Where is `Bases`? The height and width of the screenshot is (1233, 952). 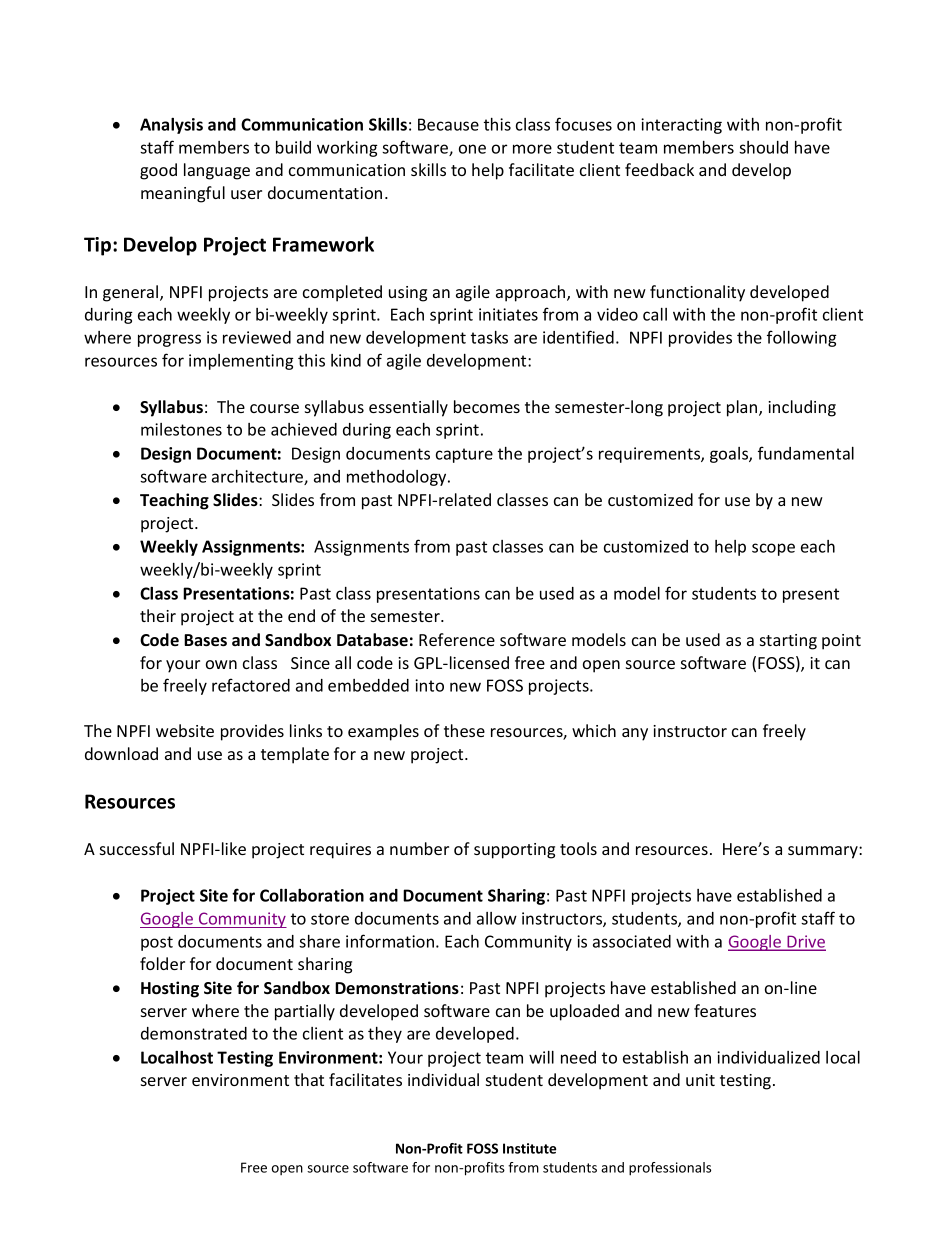 Bases is located at coordinates (205, 640).
